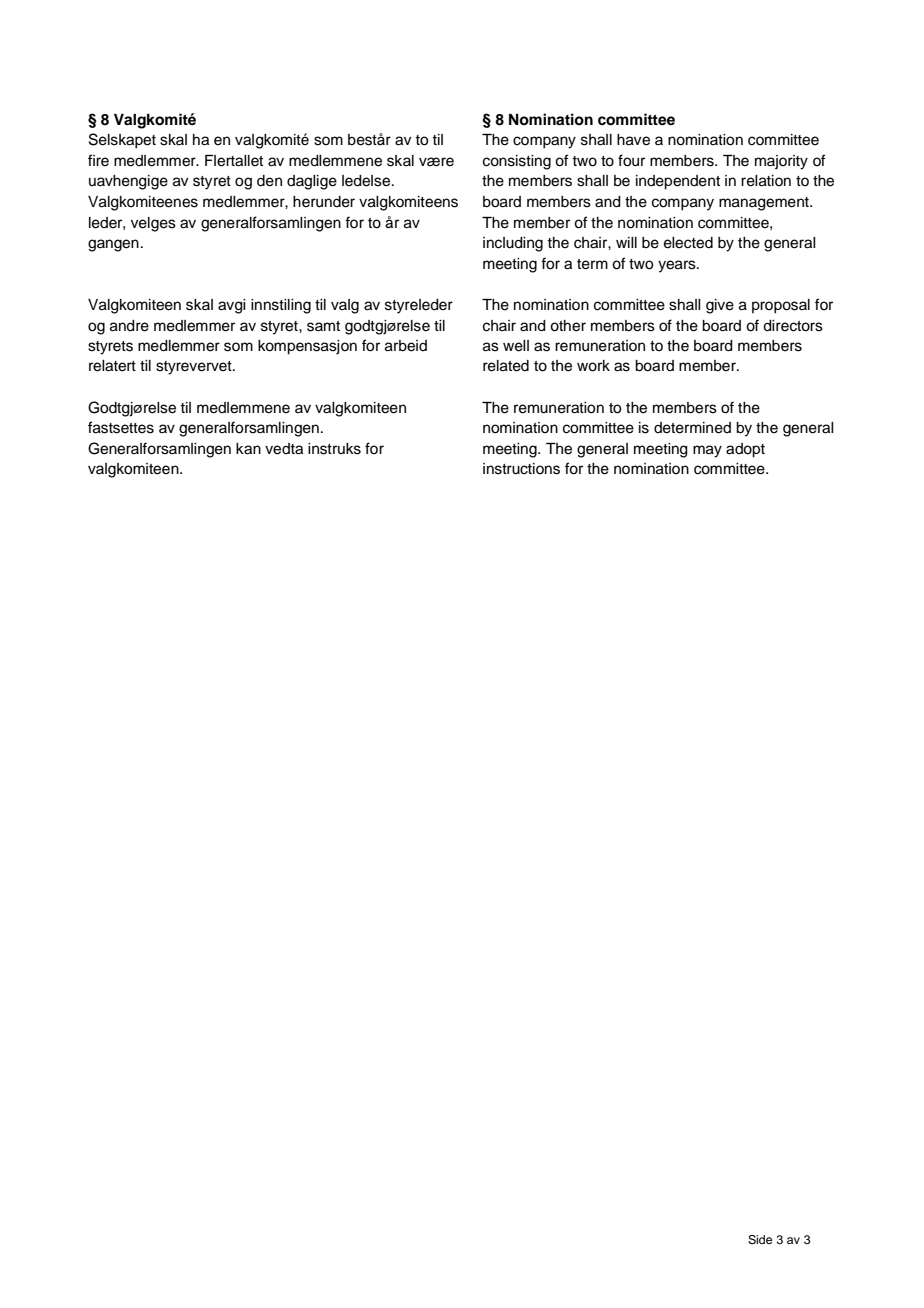 The image size is (924, 1308). Describe the element at coordinates (568, 326) in the screenshot. I see `other` at that location.
